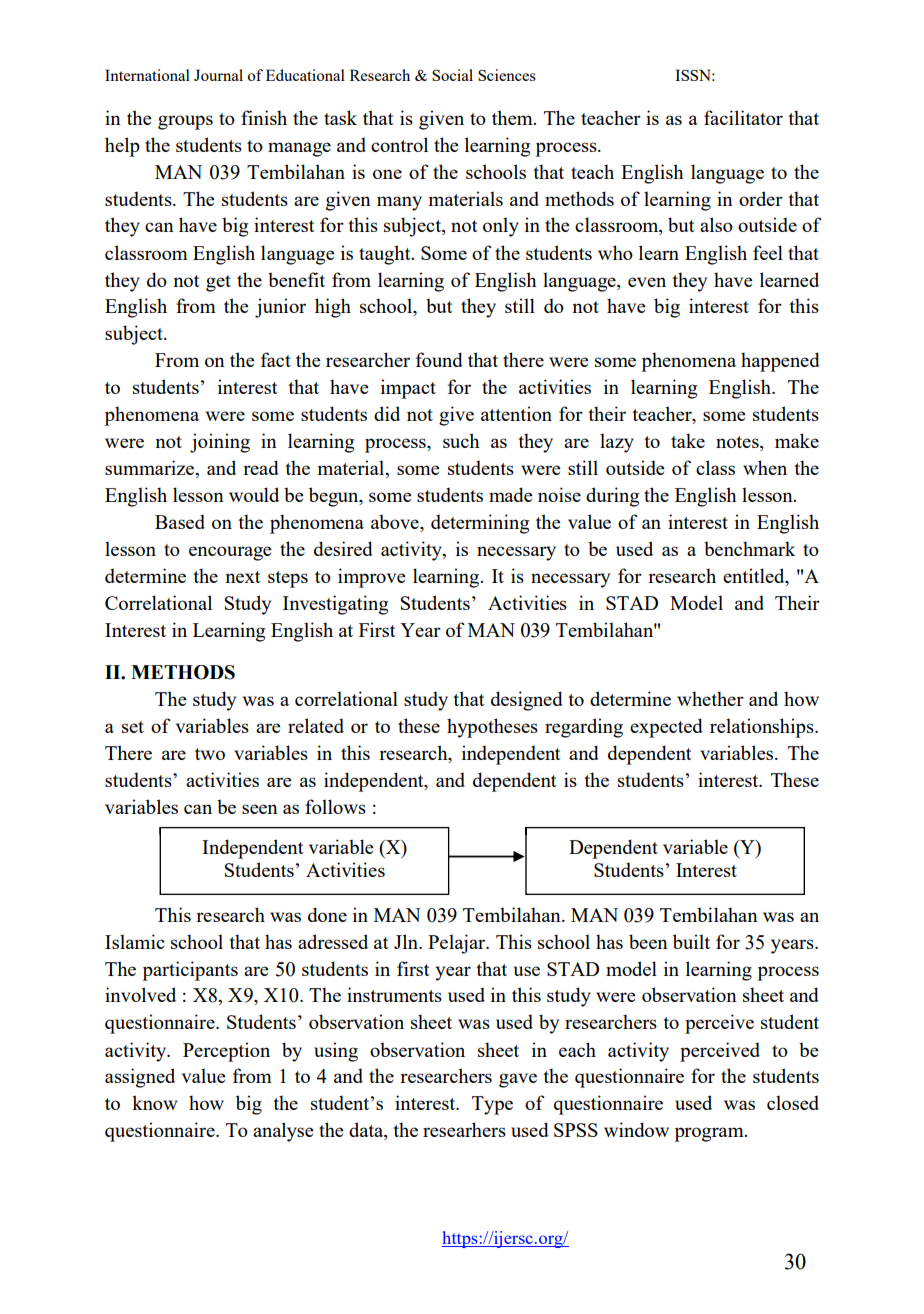 The width and height of the image is (924, 1314). Describe the element at coordinates (780, 362) in the image. I see `happened` at that location.
